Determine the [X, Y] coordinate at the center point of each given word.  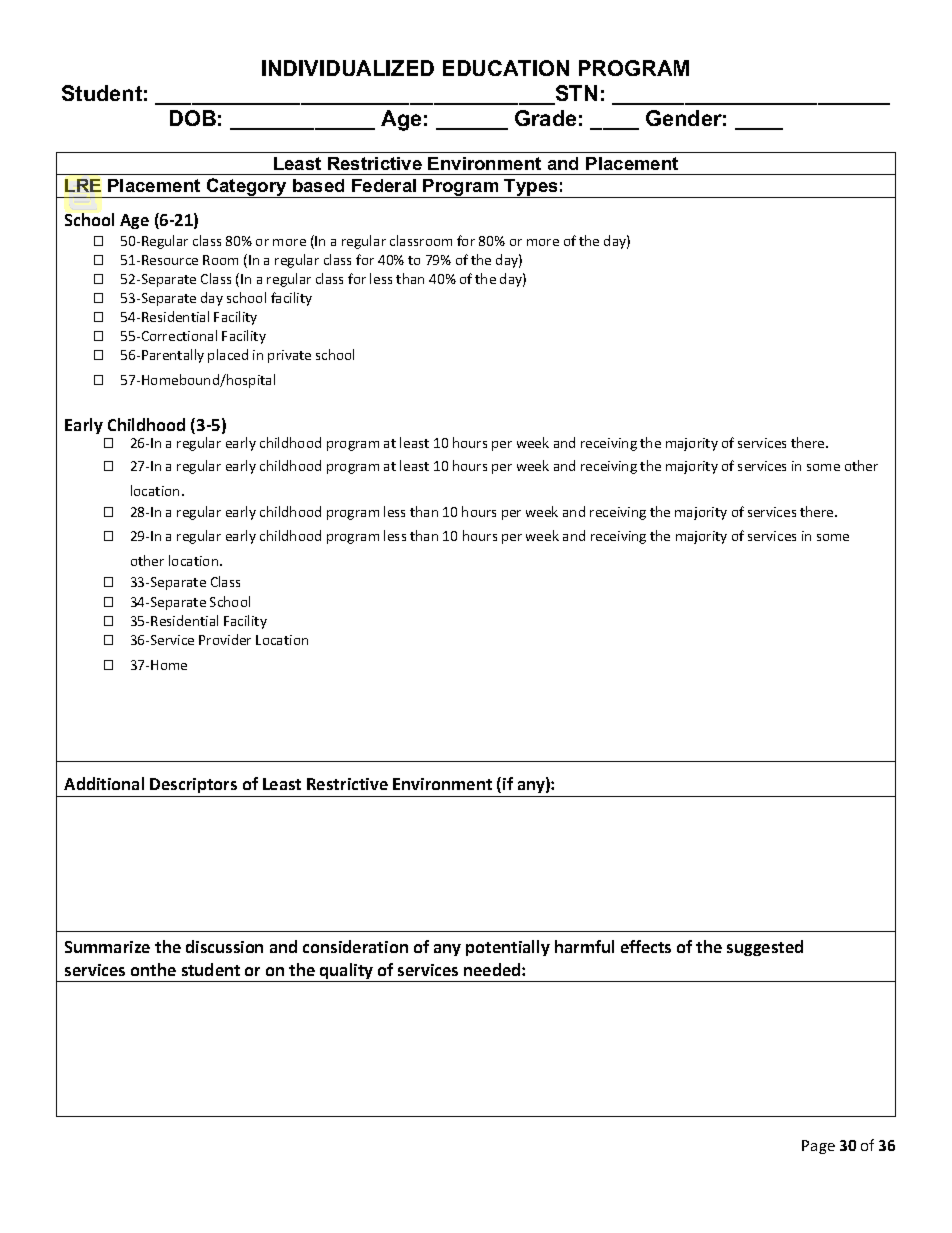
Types [531, 188]
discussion [224, 946]
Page [818, 1147]
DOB [193, 118]
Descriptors [193, 785]
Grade [545, 118]
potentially [508, 948]
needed [493, 969]
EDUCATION [506, 68]
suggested [765, 948]
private [289, 356]
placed [228, 356]
